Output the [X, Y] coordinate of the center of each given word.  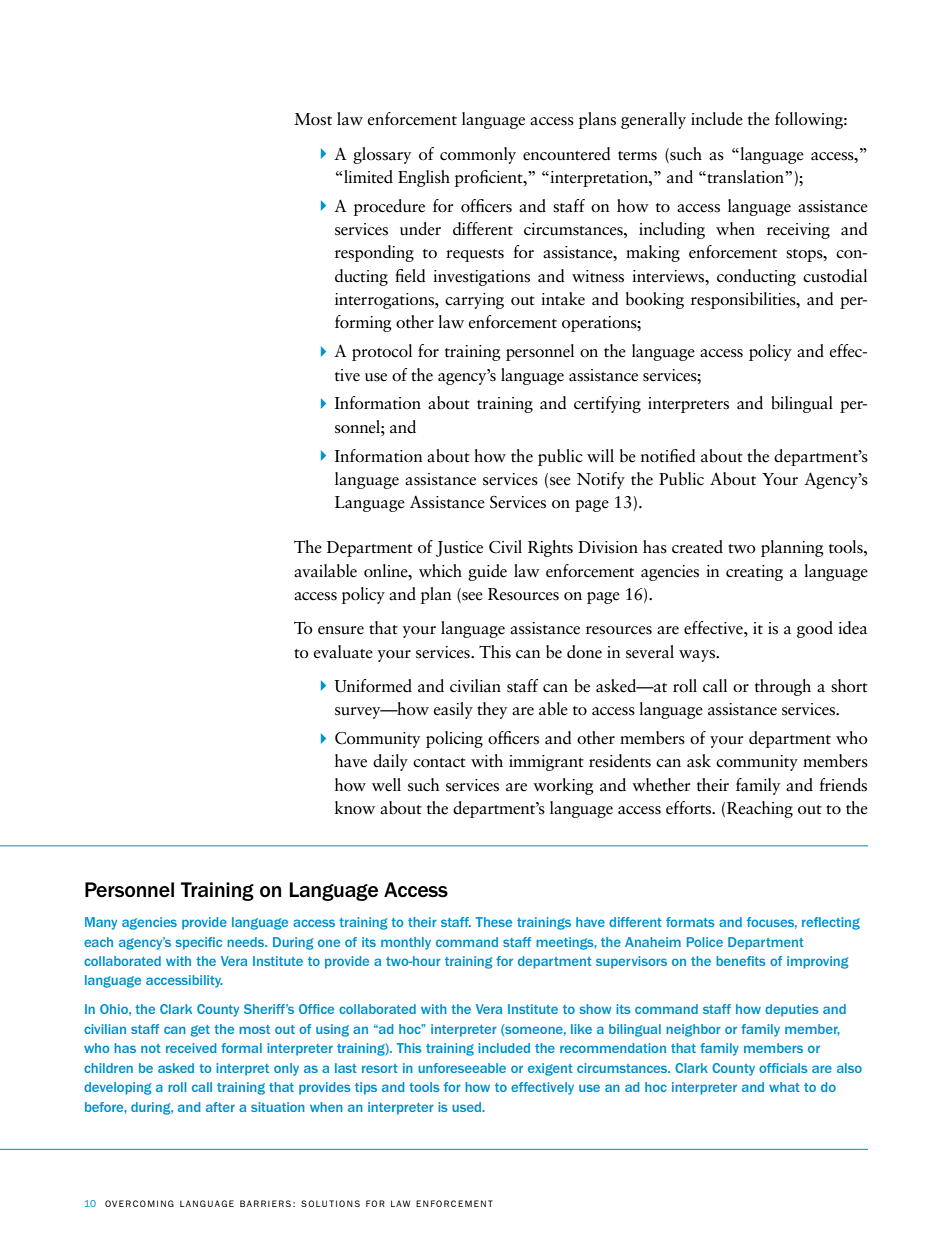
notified [668, 456]
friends [843, 785]
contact [439, 763]
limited [367, 177]
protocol [382, 352]
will [600, 455]
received [191, 1048]
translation [745, 177]
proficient [490, 178]
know [355, 808]
